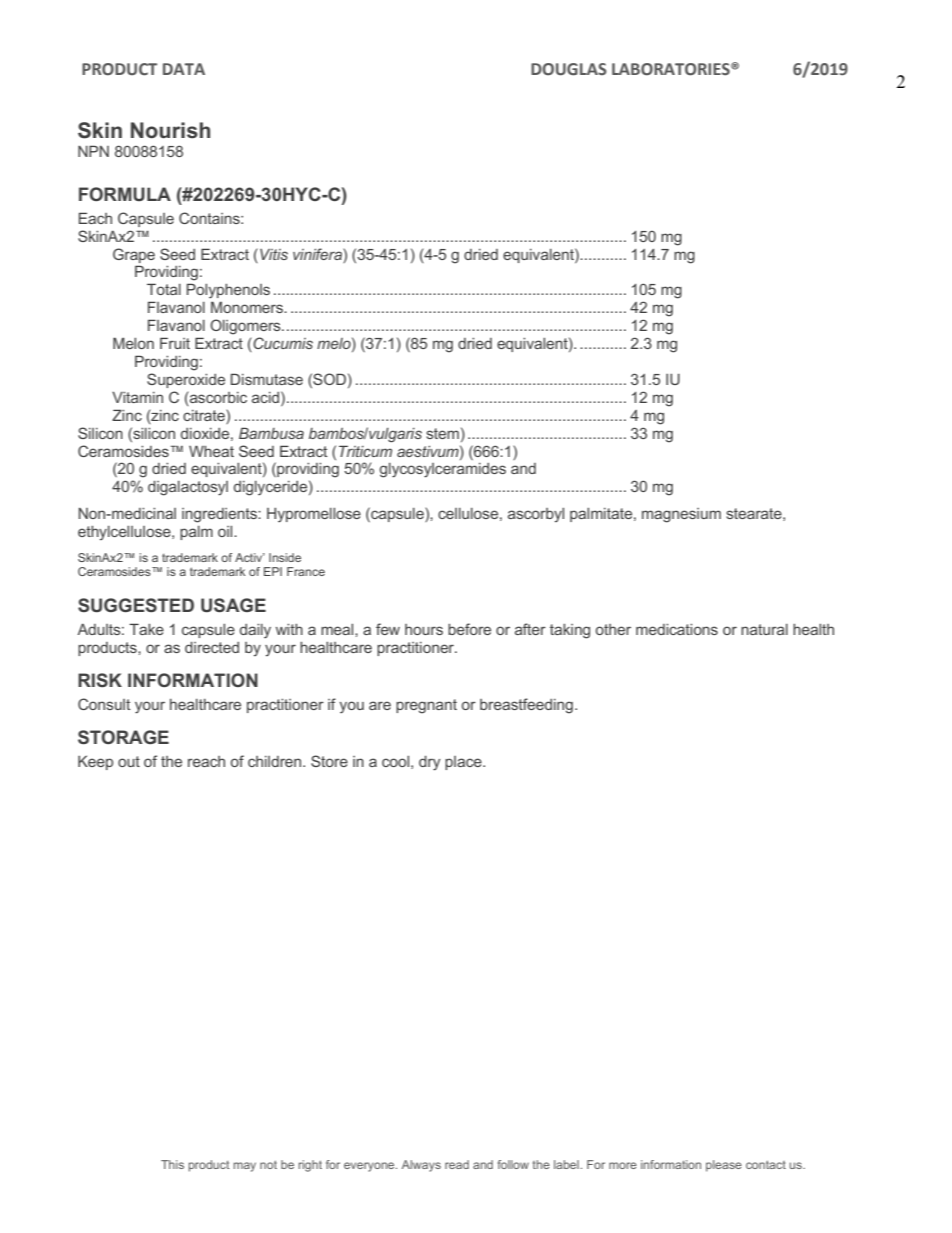  Describe the element at coordinates (274, 254) in the screenshot. I see `Vitis` at that location.
